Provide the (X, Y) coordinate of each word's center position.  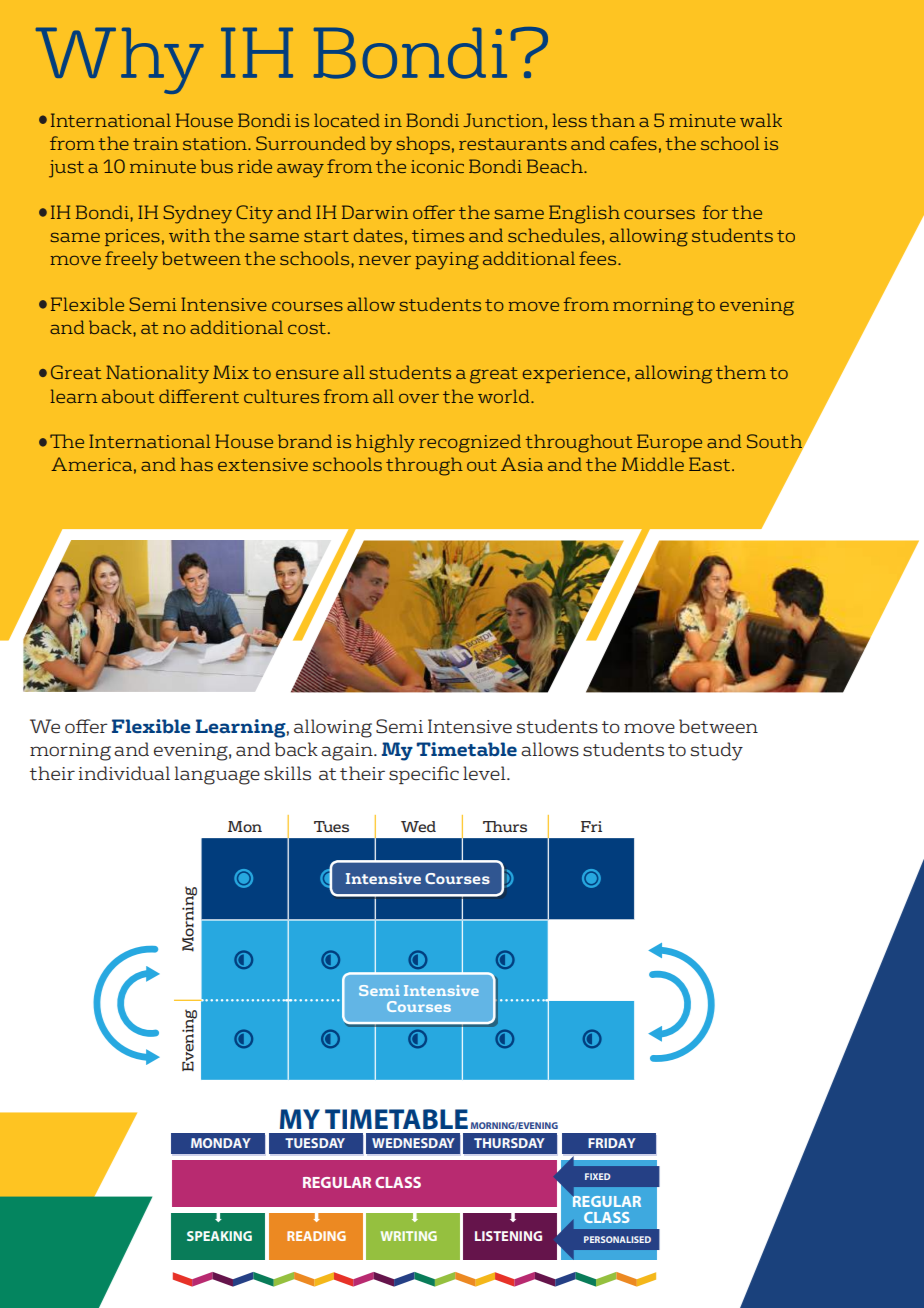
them (741, 372)
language (217, 775)
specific (424, 775)
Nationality (157, 374)
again (348, 752)
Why (120, 60)
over (419, 398)
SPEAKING (219, 1236)
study (716, 751)
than (613, 120)
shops (423, 145)
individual (124, 773)
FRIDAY (612, 1143)
